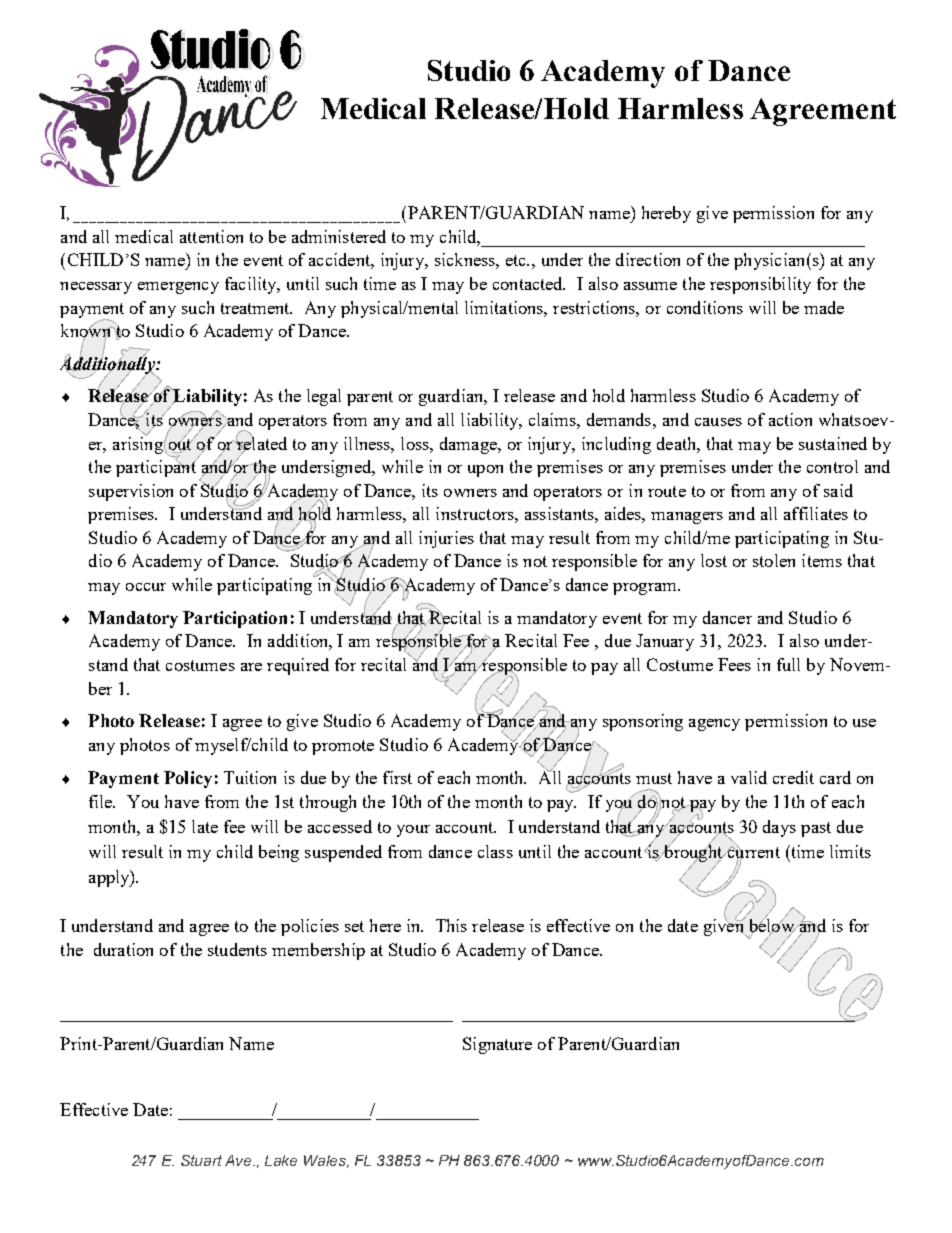  I want to click on first, so click(397, 777).
